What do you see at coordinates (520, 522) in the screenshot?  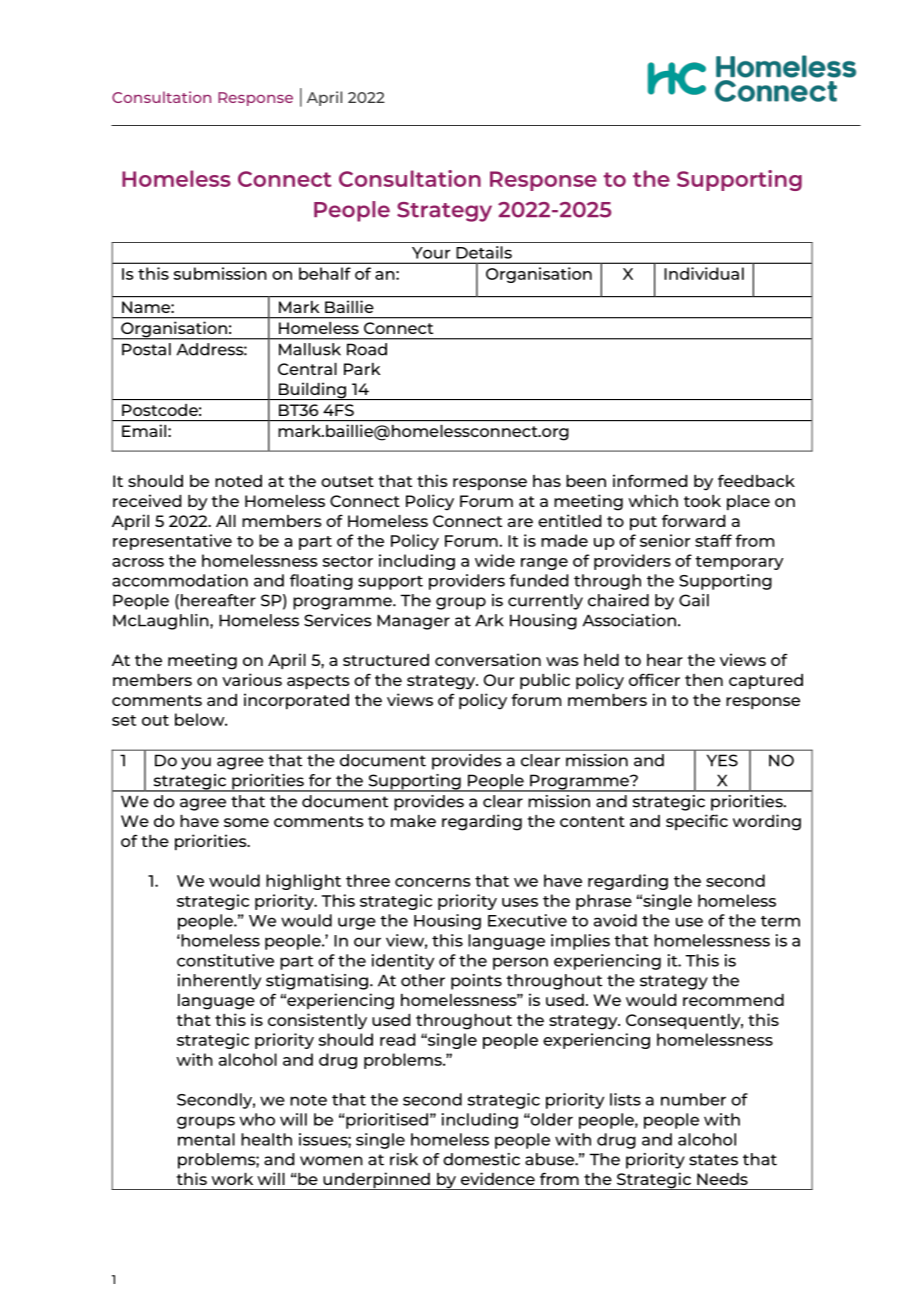 I see `are` at bounding box center [520, 522].
